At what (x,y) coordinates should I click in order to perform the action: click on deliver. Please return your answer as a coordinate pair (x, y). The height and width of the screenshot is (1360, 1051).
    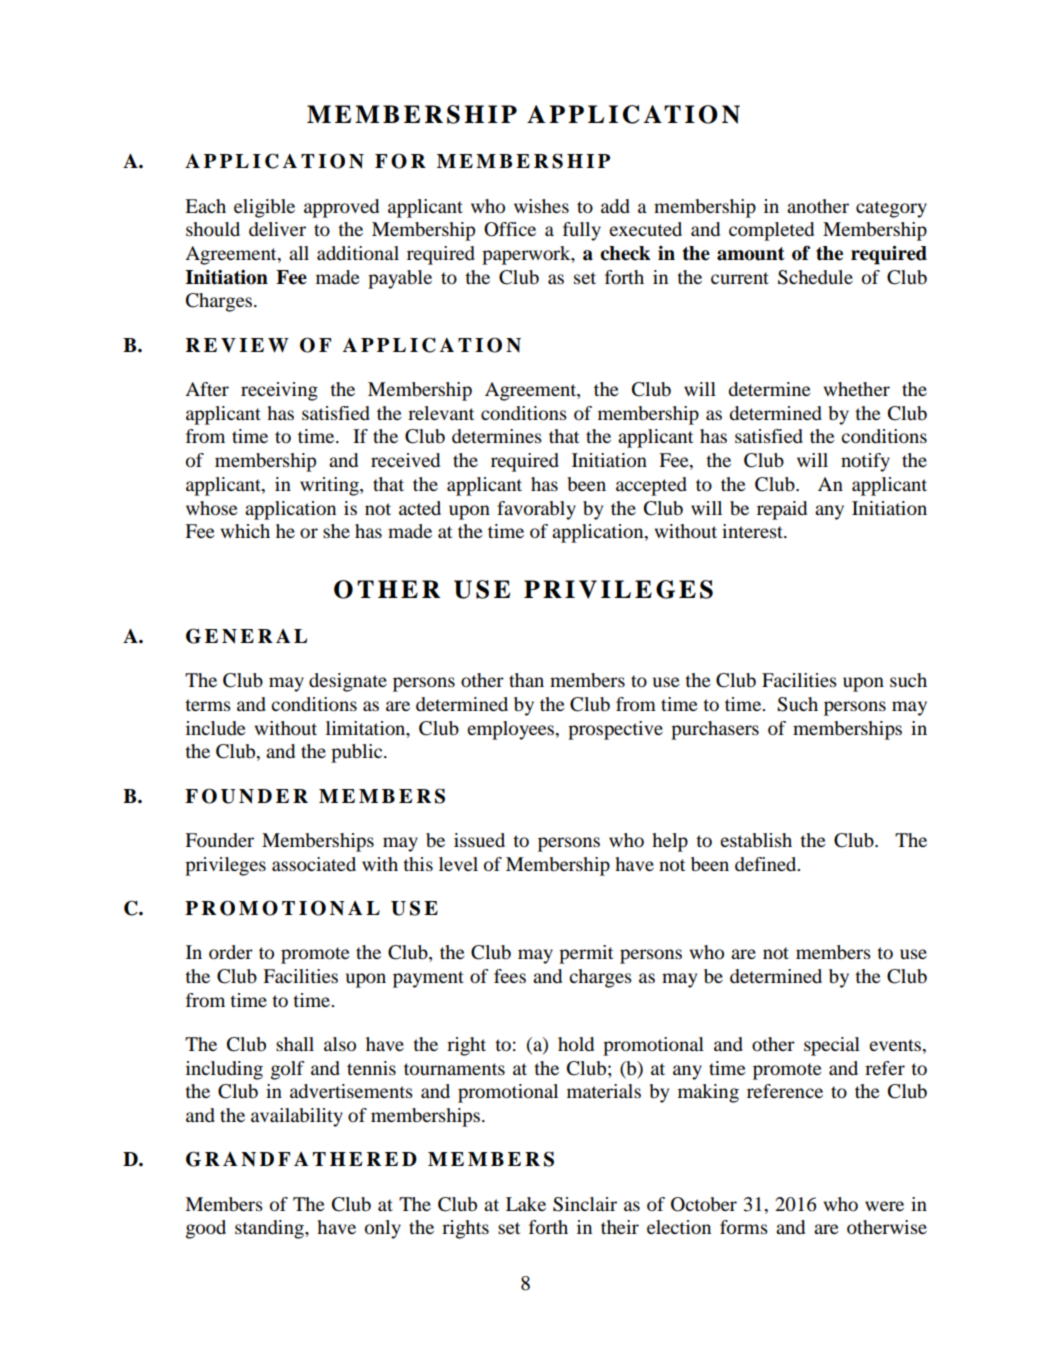
    Looking at the image, I should click on (277, 229).
